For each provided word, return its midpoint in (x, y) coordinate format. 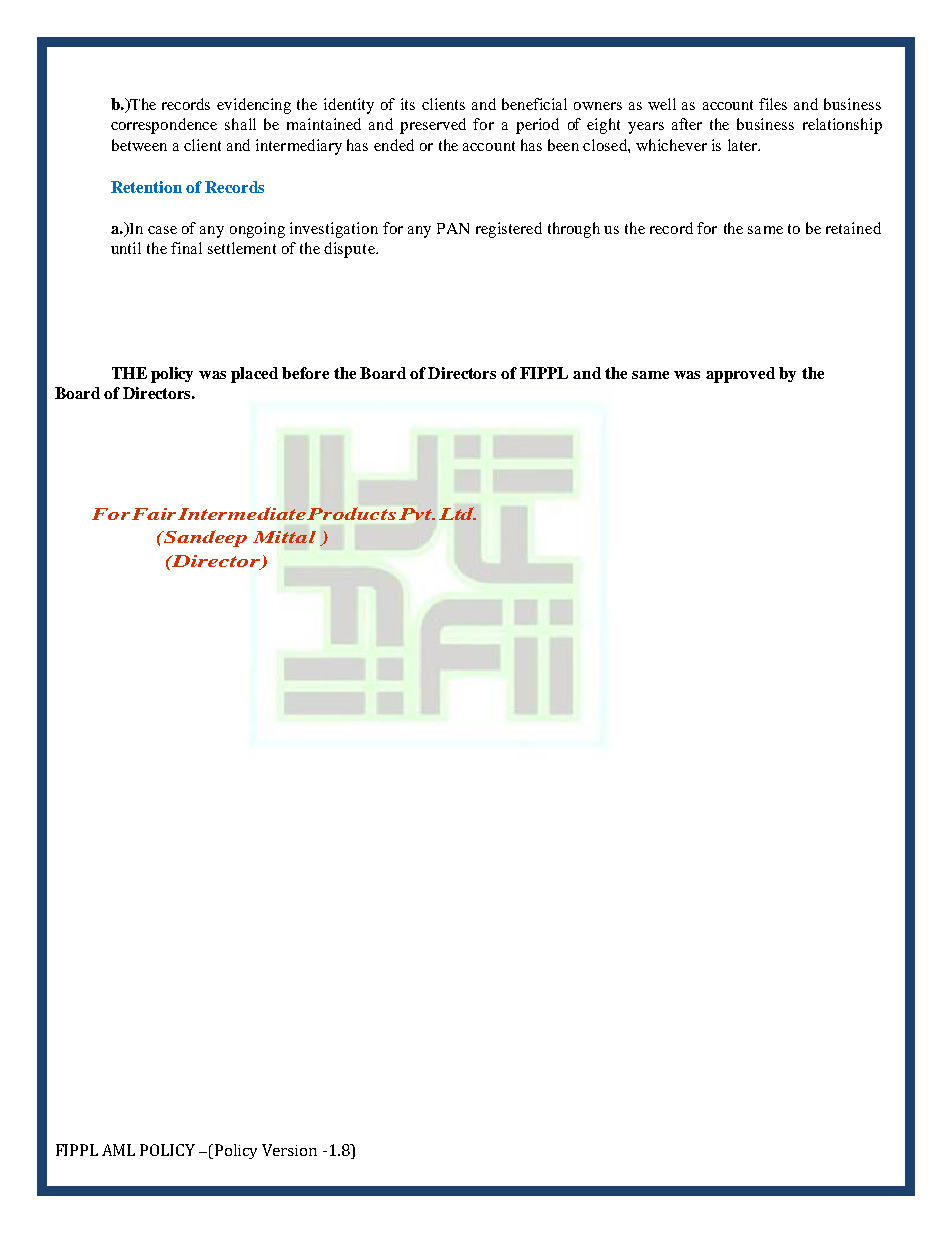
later (744, 145)
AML (118, 1150)
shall (240, 124)
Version (289, 1150)
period (537, 126)
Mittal (284, 537)
